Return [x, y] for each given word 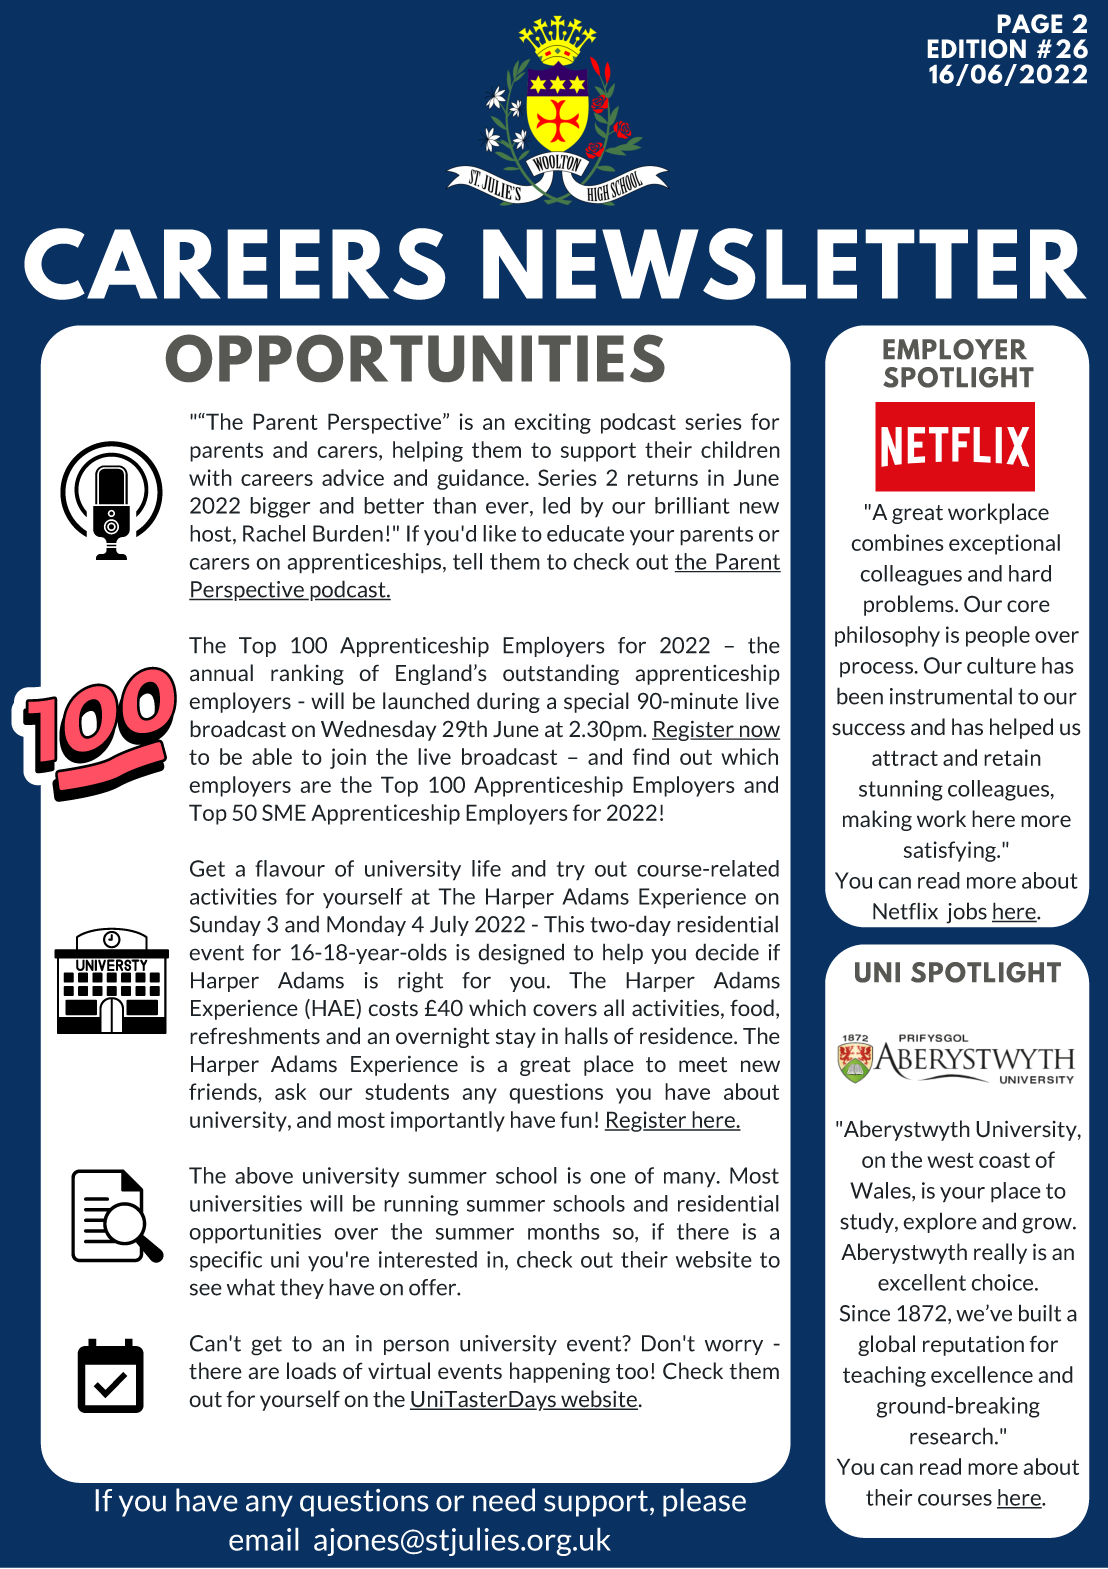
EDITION [976, 49]
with [210, 477]
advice [353, 477]
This [564, 924]
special [596, 702]
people [998, 636]
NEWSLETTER [785, 264]
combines [897, 542]
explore [940, 1222]
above [264, 1175]
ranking [307, 674]
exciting [552, 423]
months [564, 1231]
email [264, 1539]
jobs [966, 913]
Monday [366, 925]
